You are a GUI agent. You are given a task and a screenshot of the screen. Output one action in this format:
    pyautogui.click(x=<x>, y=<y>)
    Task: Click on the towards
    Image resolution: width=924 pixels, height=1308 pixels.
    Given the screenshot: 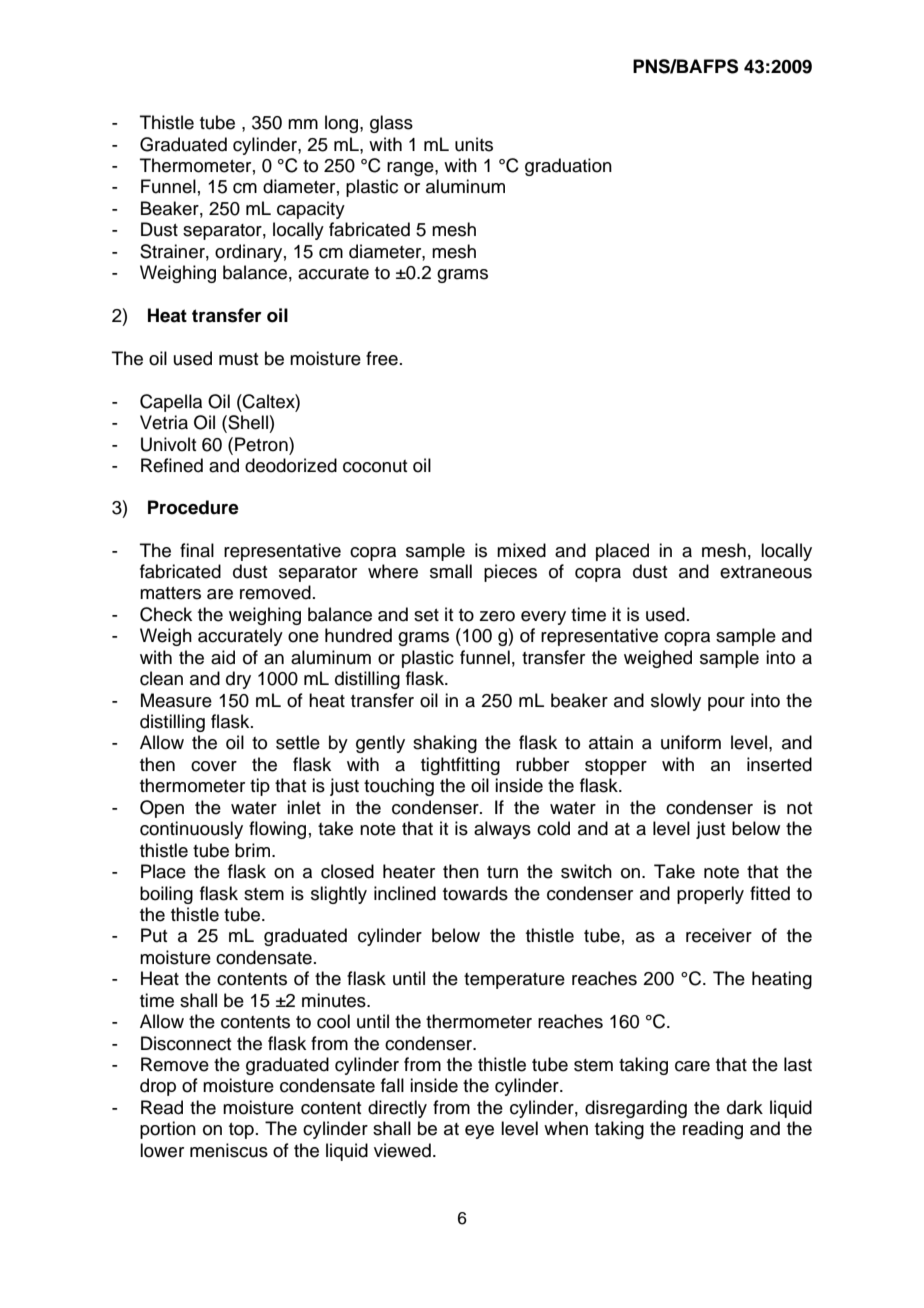 What is the action you would take?
    pyautogui.click(x=475, y=893)
